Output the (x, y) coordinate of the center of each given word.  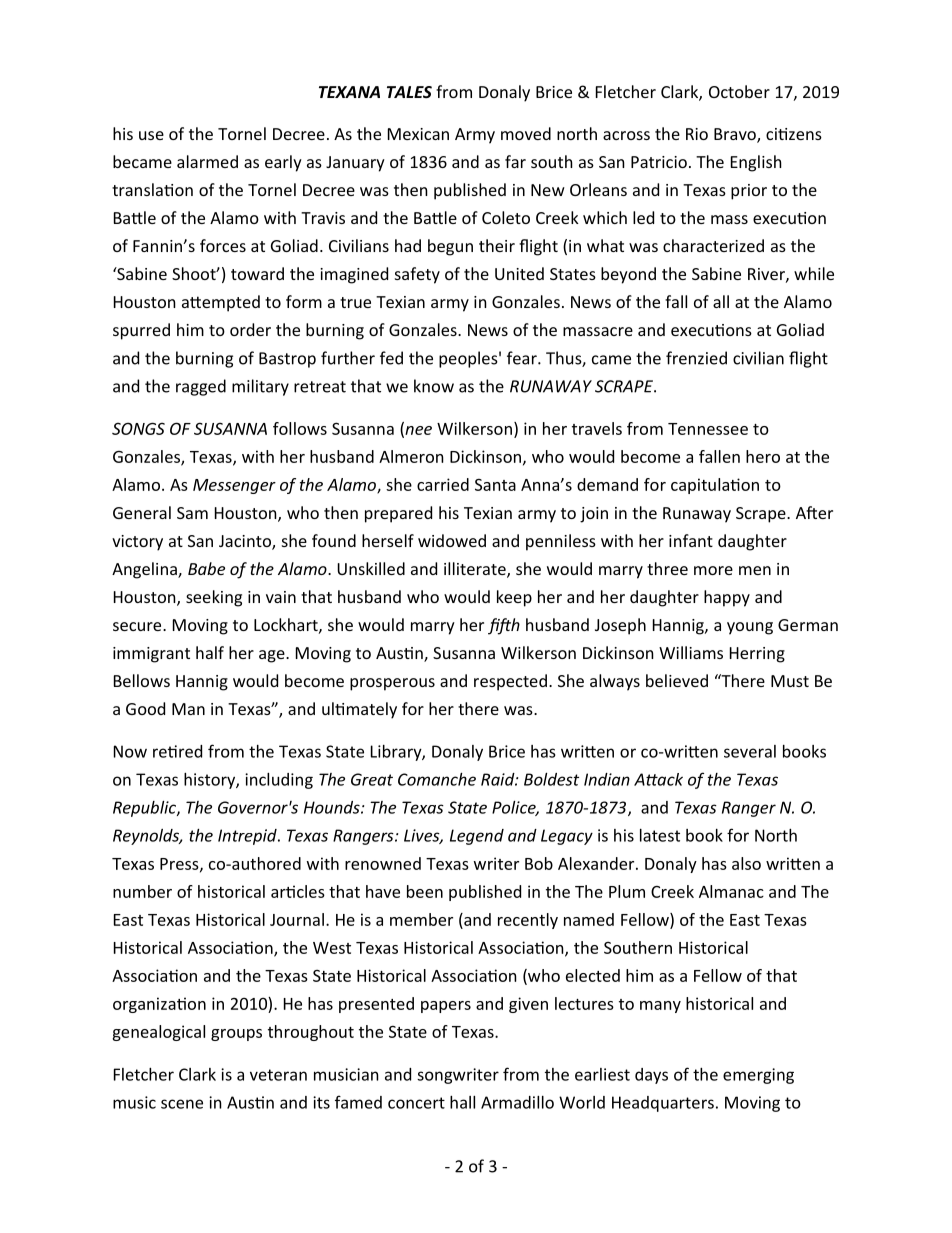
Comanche (437, 779)
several (750, 751)
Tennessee (708, 429)
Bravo (736, 135)
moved (526, 133)
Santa (495, 485)
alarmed (207, 161)
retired (177, 751)
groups (236, 1035)
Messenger (234, 486)
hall (462, 1102)
